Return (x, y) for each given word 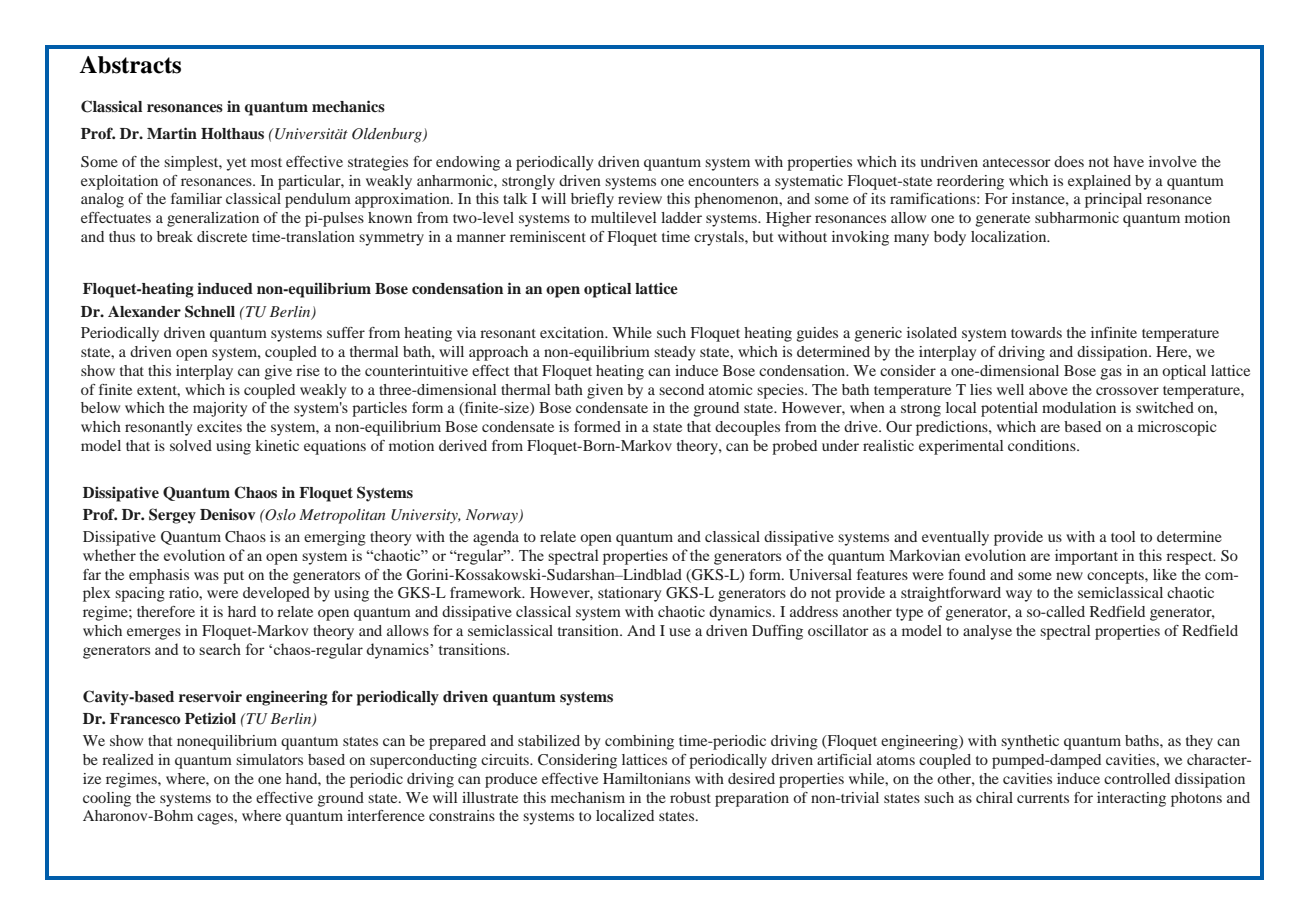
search (220, 649)
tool (1123, 536)
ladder (681, 217)
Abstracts (130, 65)
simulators (269, 759)
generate (1003, 220)
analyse (987, 632)
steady (674, 353)
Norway (493, 516)
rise (308, 370)
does (1069, 161)
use (680, 632)
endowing (468, 163)
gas (1111, 374)
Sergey (172, 516)
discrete (222, 236)
